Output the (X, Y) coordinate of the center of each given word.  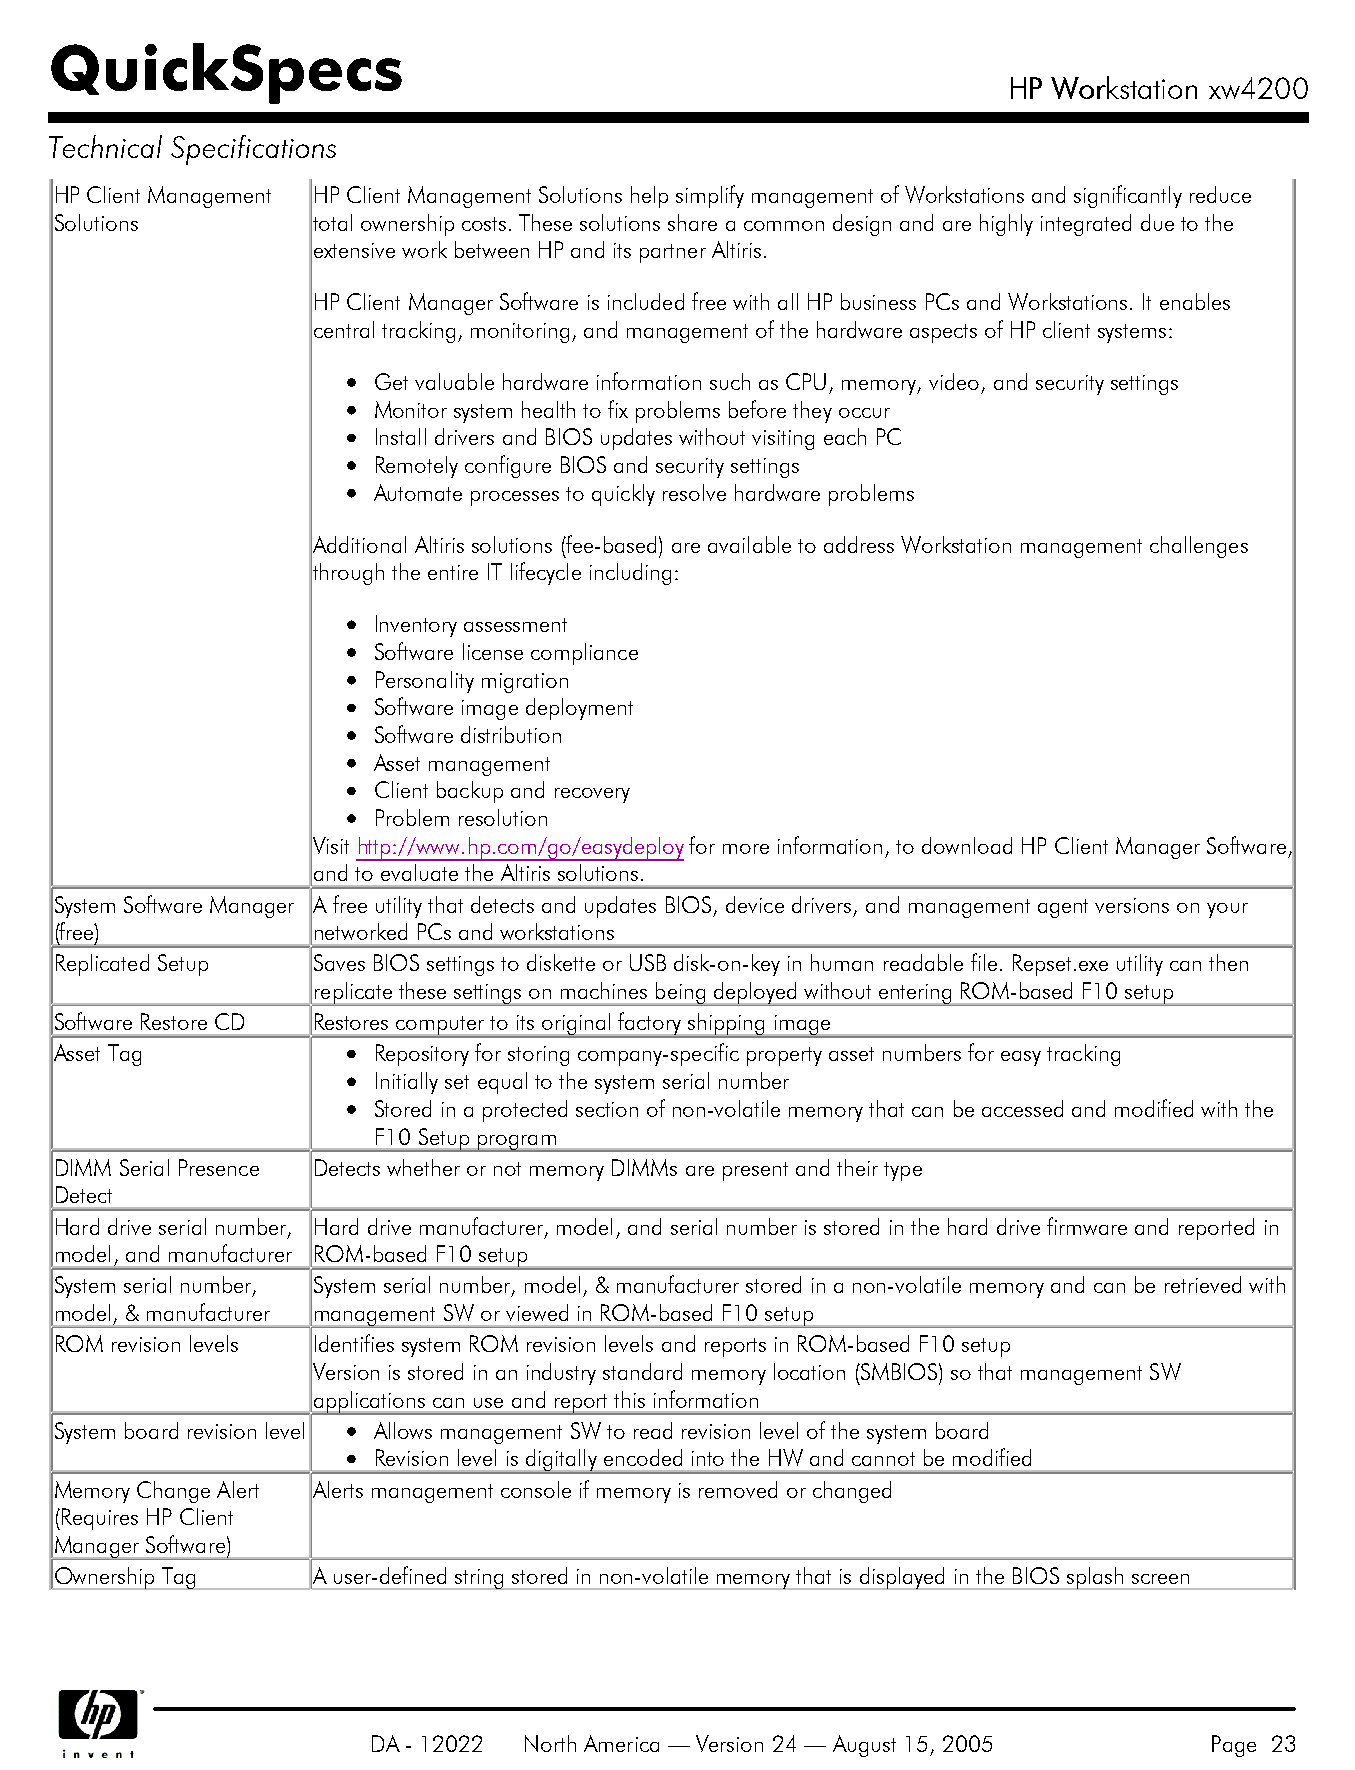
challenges (1199, 547)
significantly (1128, 196)
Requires (98, 1519)
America (621, 1743)
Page (1234, 1746)
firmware (1087, 1226)
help (649, 197)
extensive (354, 250)
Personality (425, 682)
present (755, 1171)
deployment (579, 709)
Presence (219, 1167)
